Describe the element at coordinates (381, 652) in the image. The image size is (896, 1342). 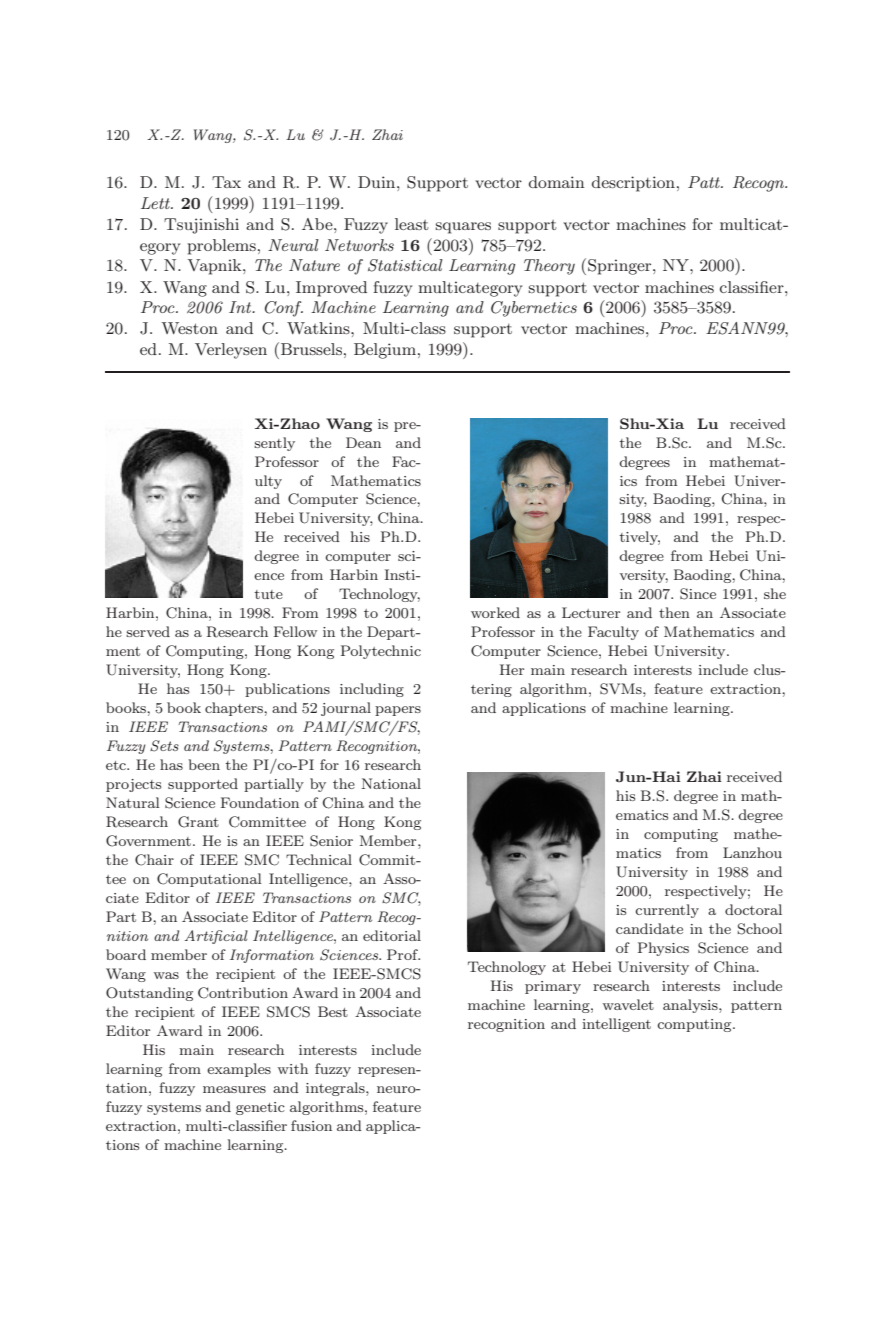
I see `Polytechnic` at that location.
